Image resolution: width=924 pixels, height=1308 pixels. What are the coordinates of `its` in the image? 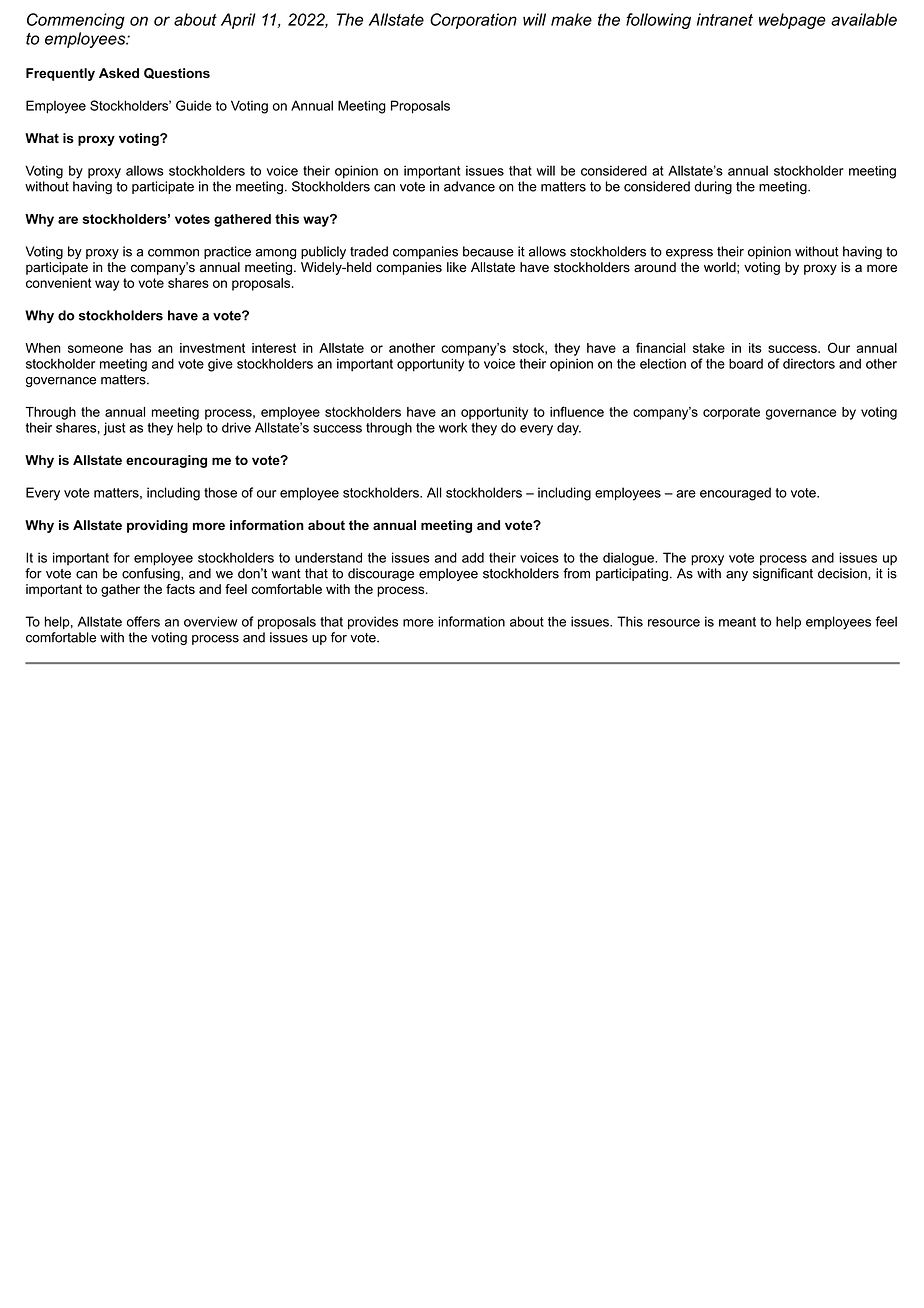 It's located at (755, 348).
